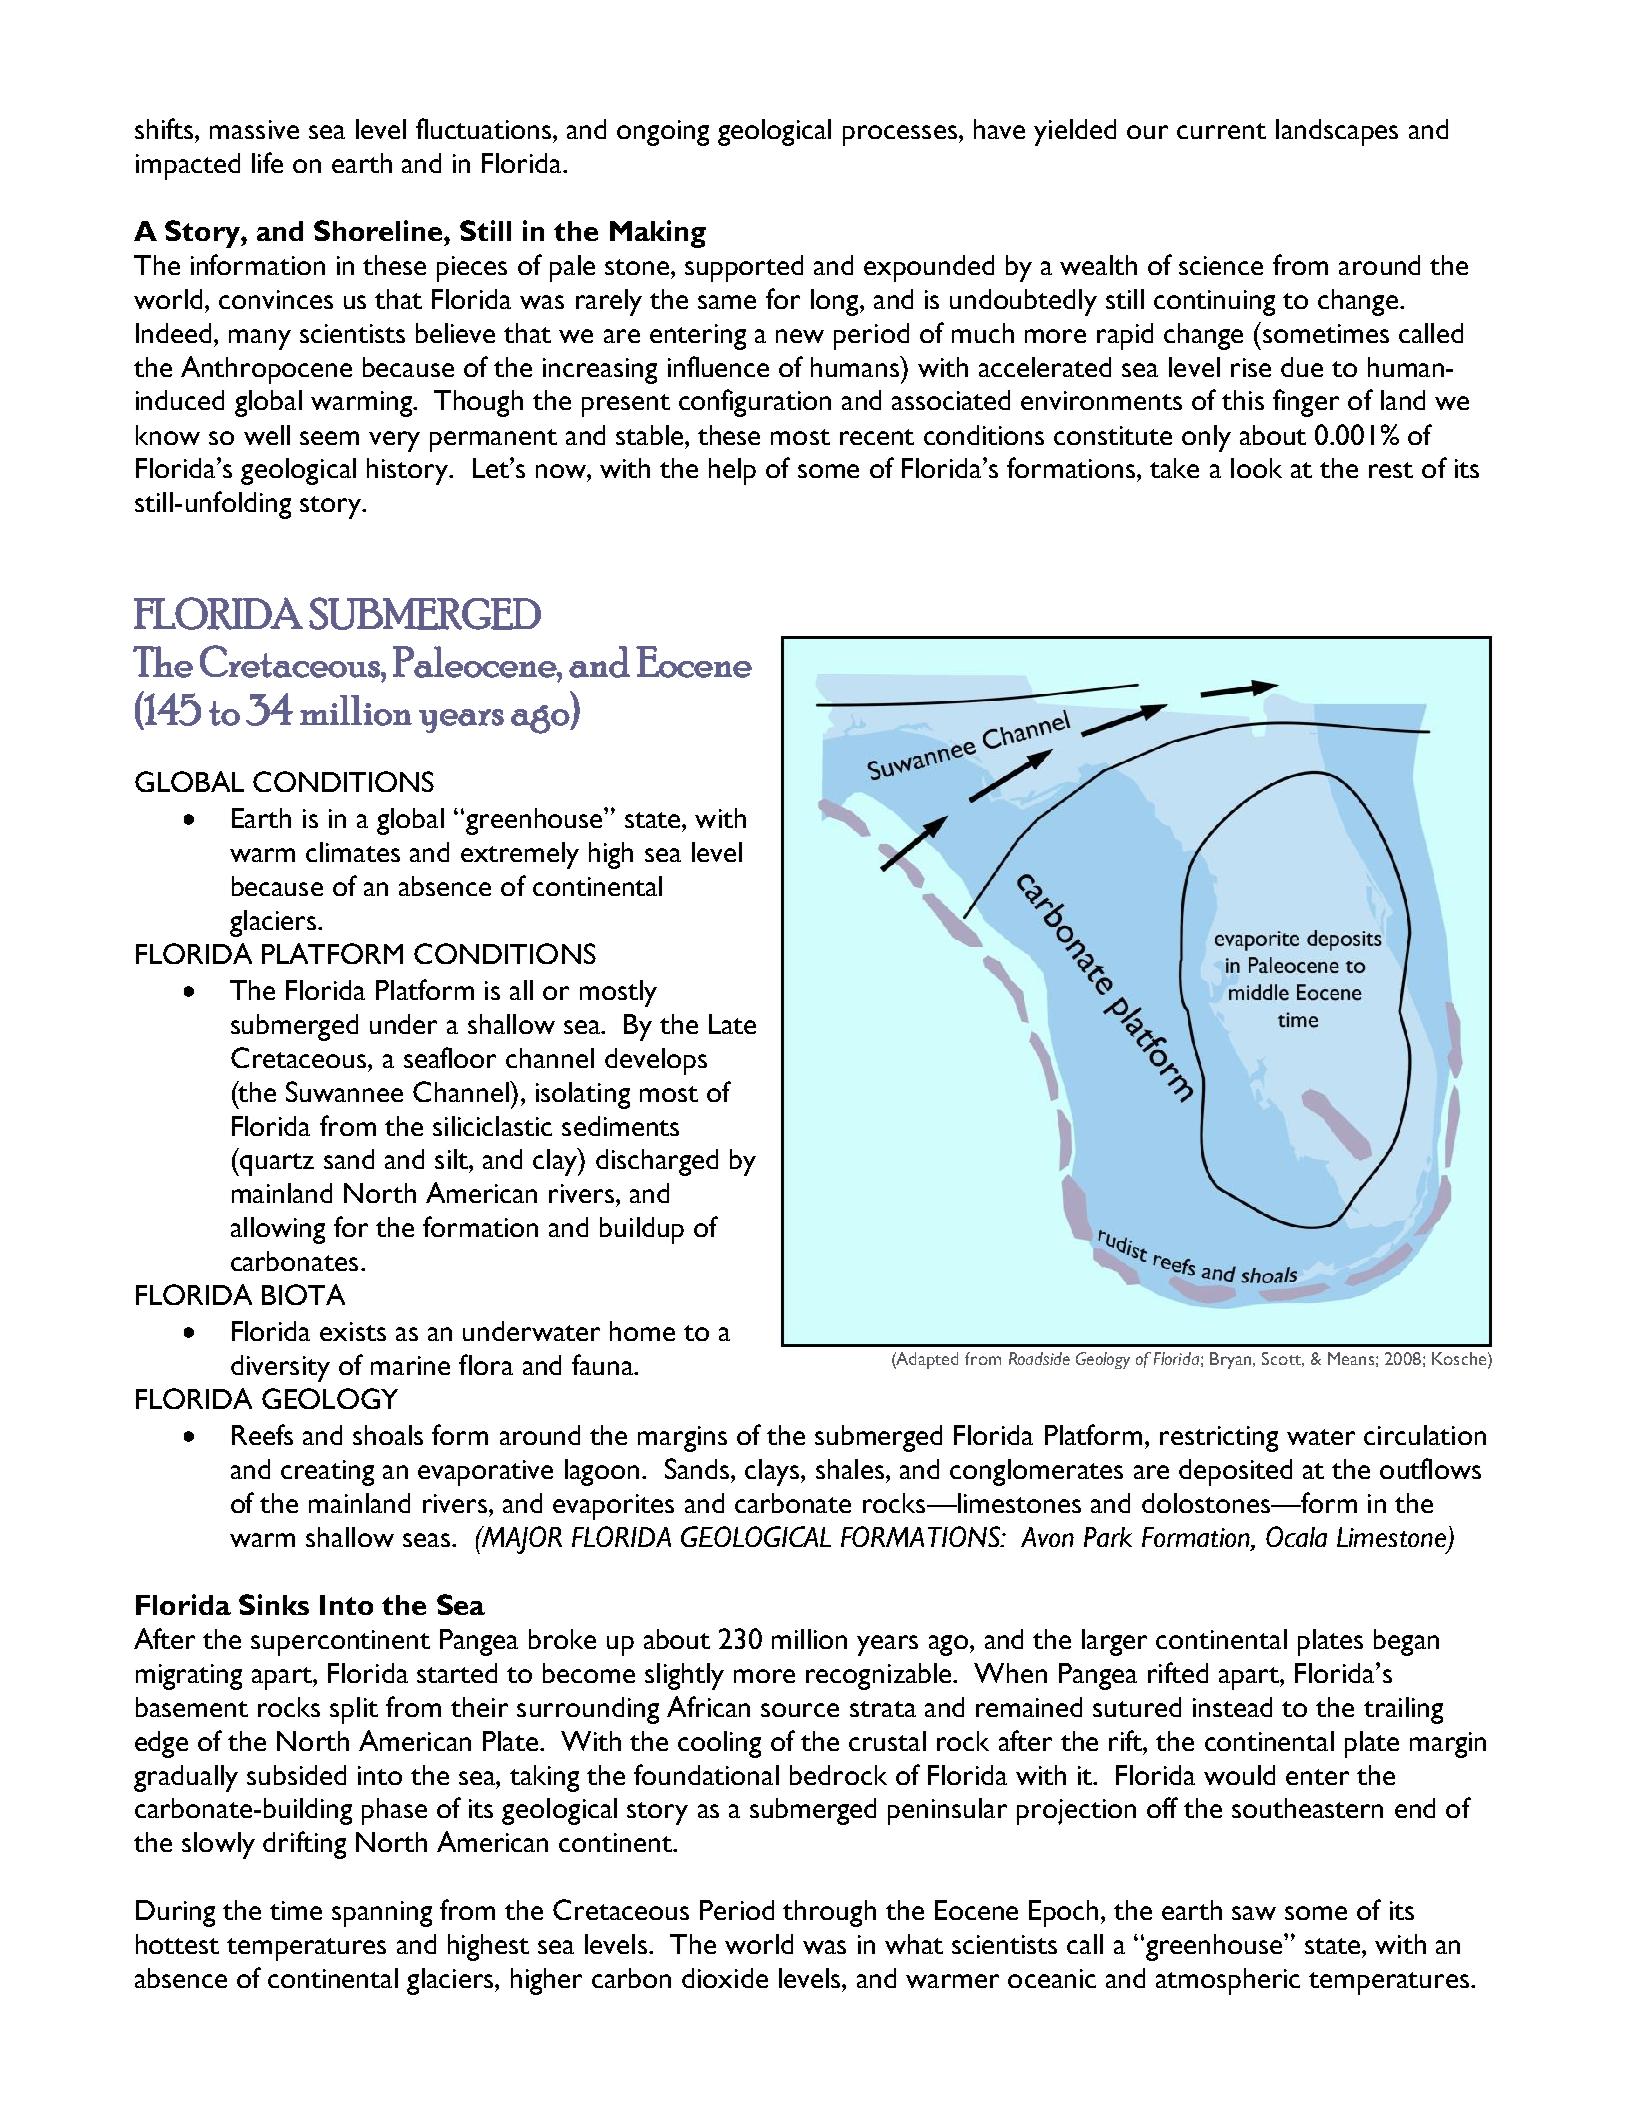 Image resolution: width=1627 pixels, height=2106 pixels. I want to click on seafloor, so click(450, 1057).
